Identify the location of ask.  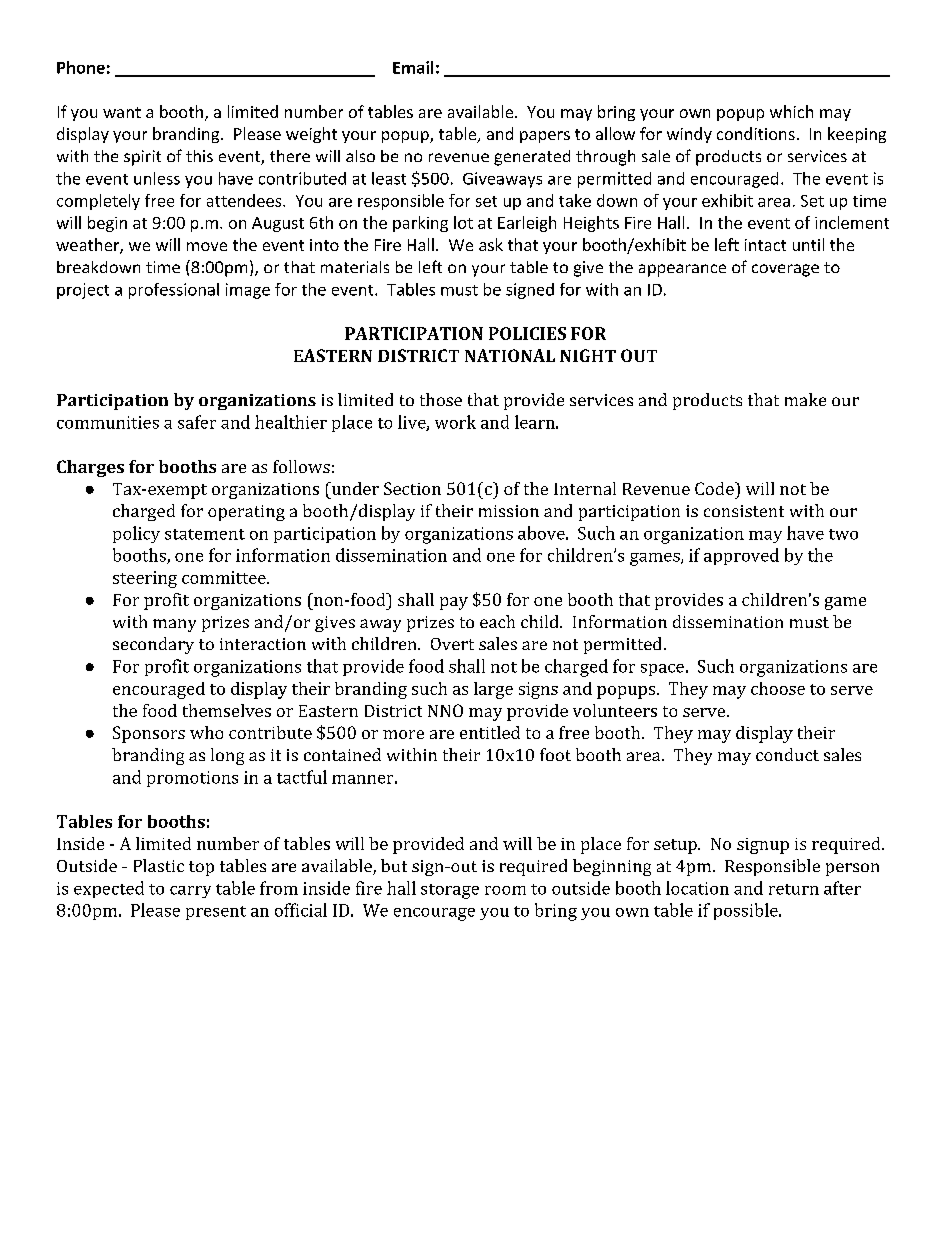
(491, 244).
